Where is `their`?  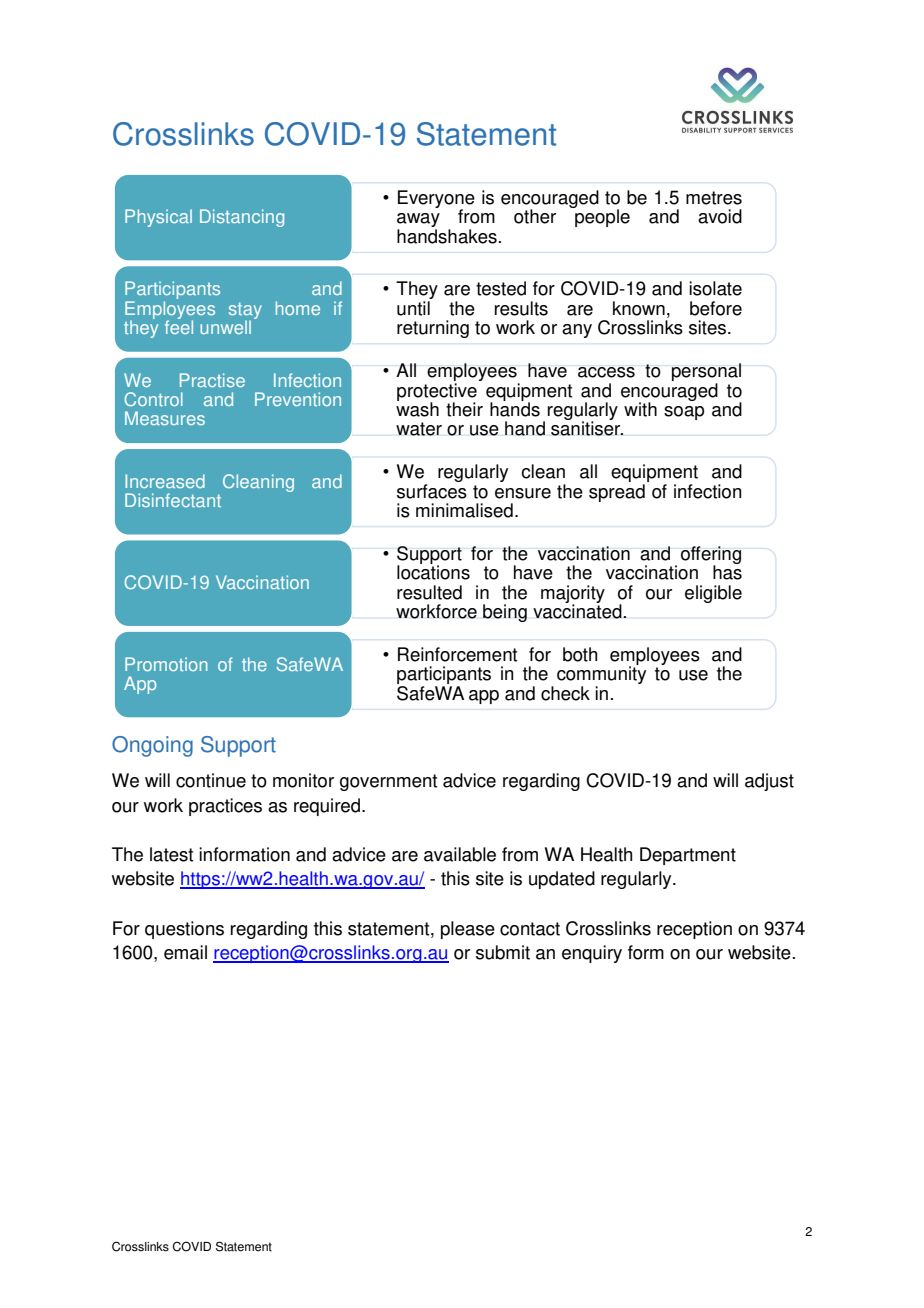
their is located at coordinates (464, 409).
